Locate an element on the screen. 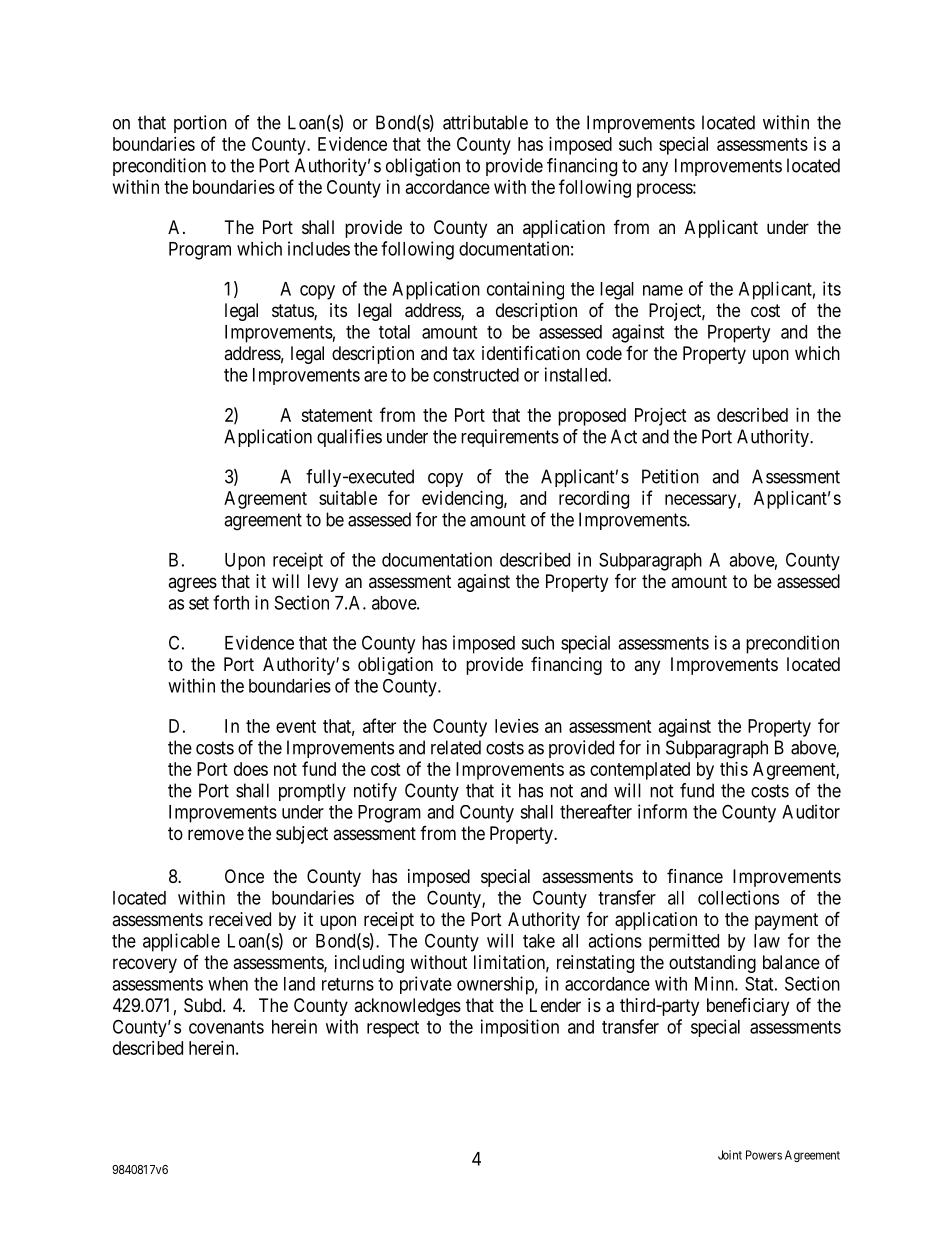 The image size is (952, 1233). name is located at coordinates (663, 290).
